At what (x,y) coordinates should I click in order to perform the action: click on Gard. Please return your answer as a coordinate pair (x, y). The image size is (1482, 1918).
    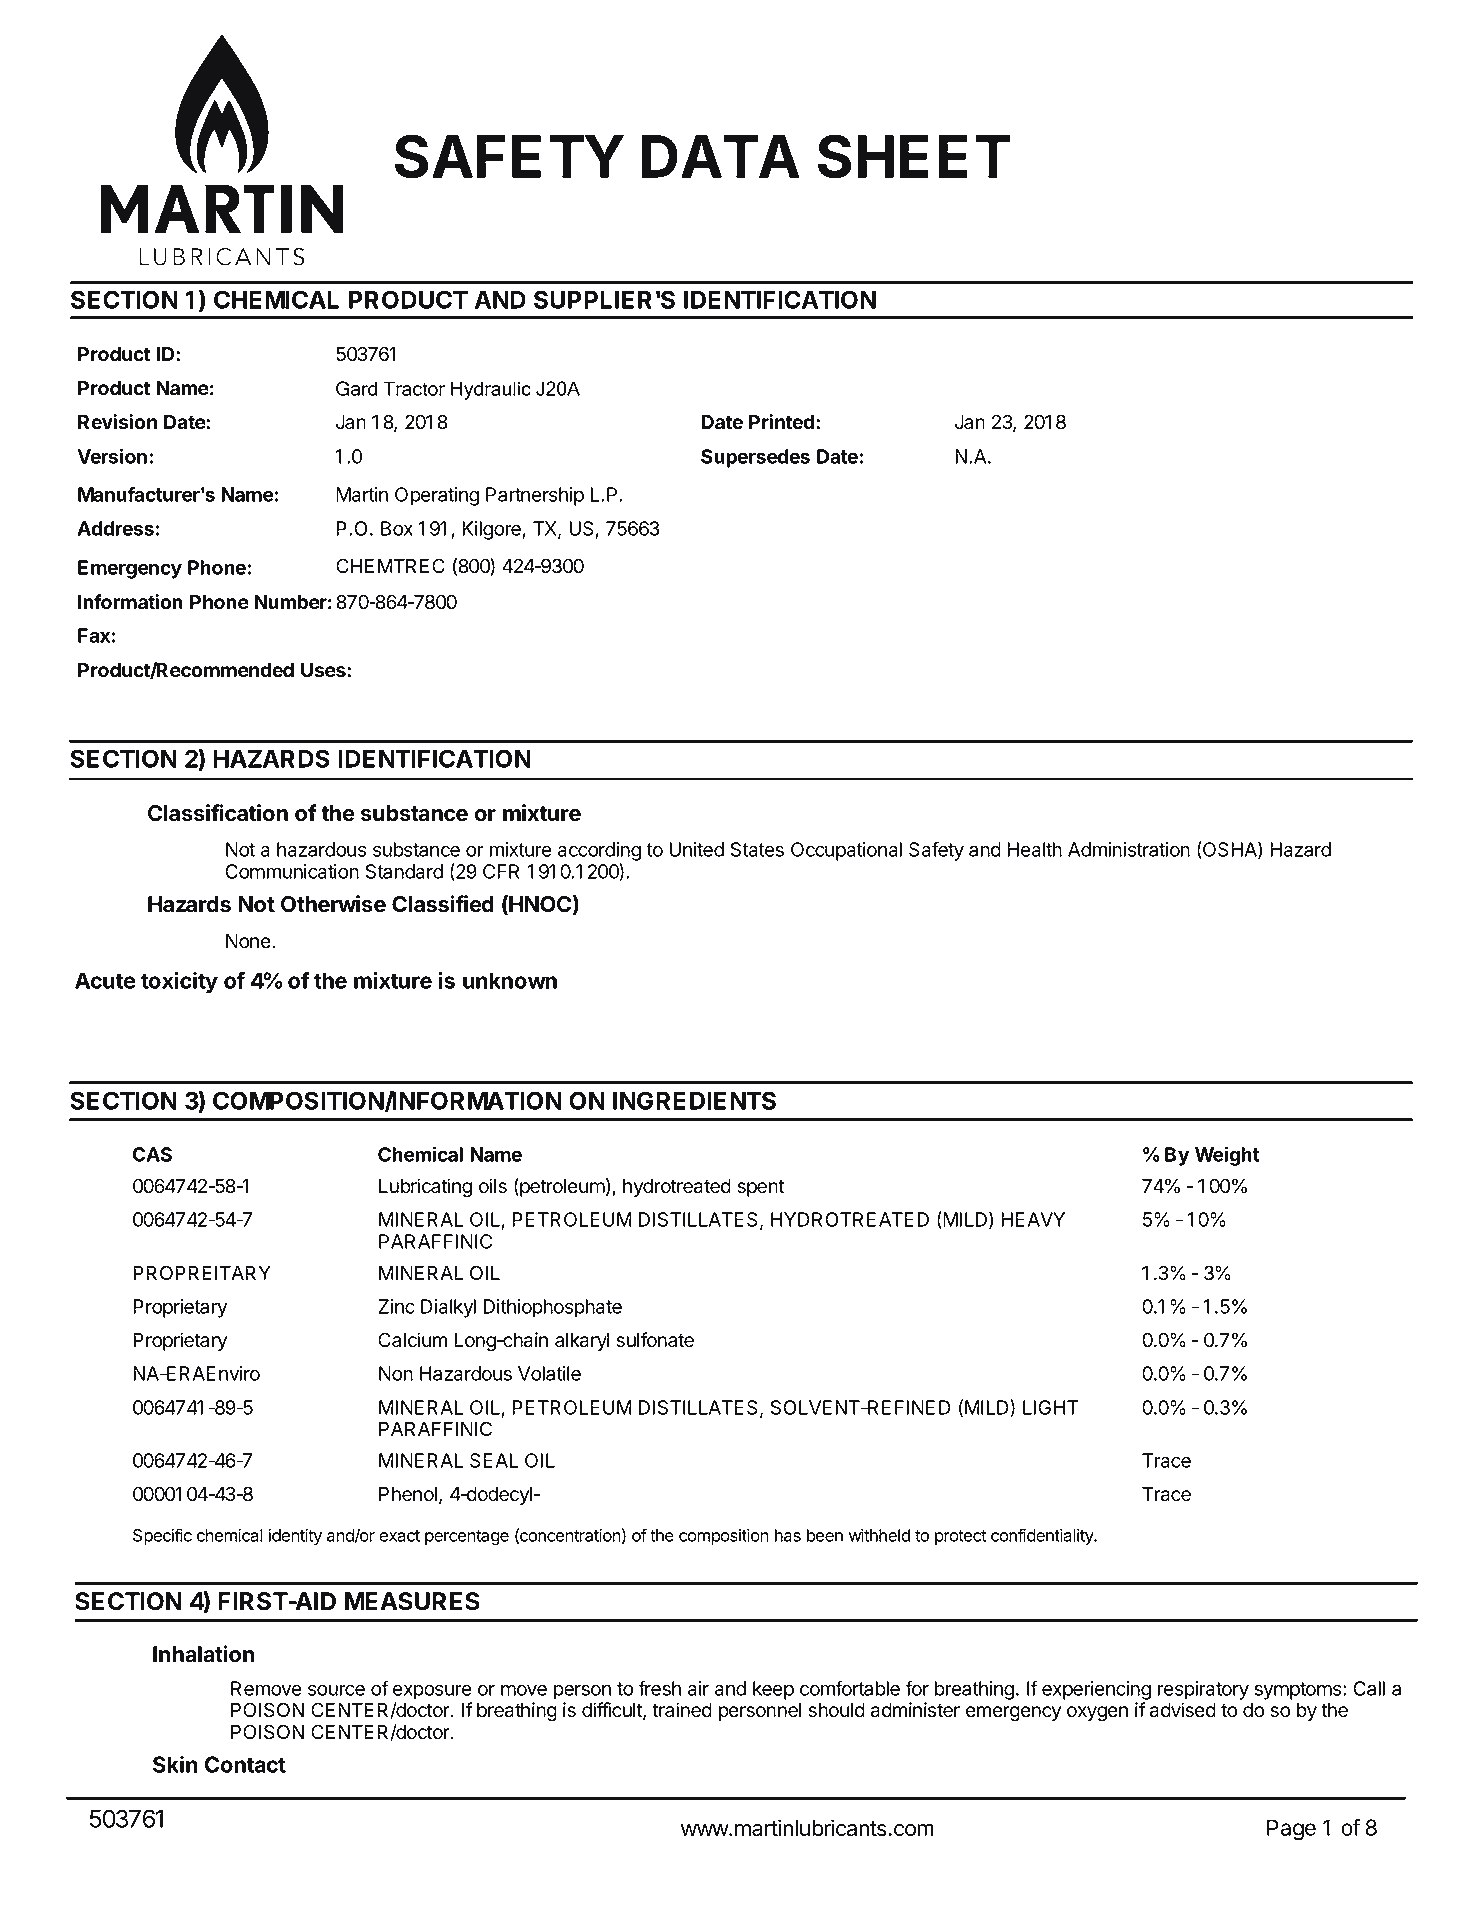
    Looking at the image, I should click on (356, 388).
